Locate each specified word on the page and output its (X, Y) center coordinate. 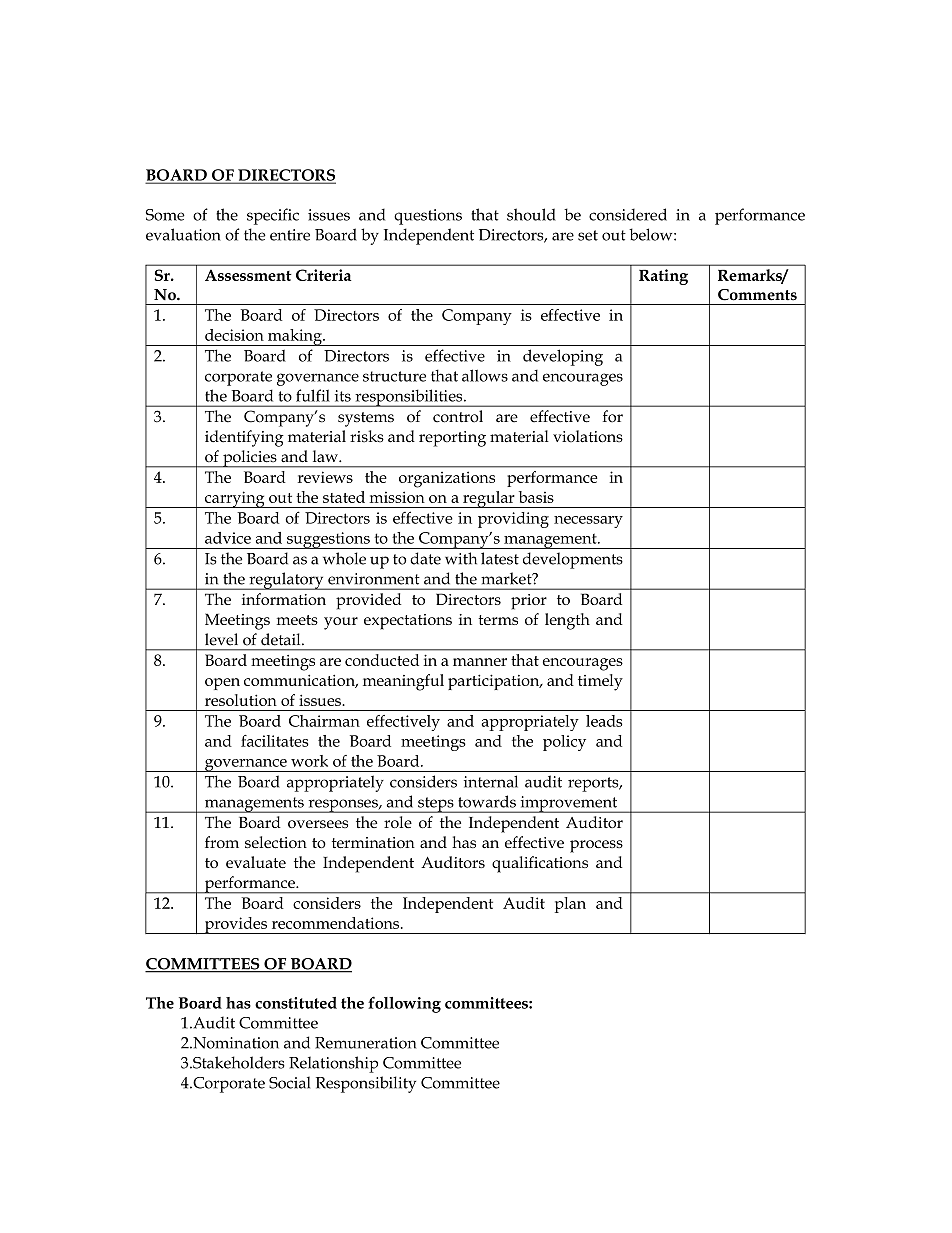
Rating (663, 277)
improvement (569, 804)
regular (489, 499)
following (404, 1004)
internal (491, 781)
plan (570, 905)
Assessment (248, 275)
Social (289, 1082)
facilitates (275, 741)
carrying (234, 499)
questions (428, 217)
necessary (588, 522)
